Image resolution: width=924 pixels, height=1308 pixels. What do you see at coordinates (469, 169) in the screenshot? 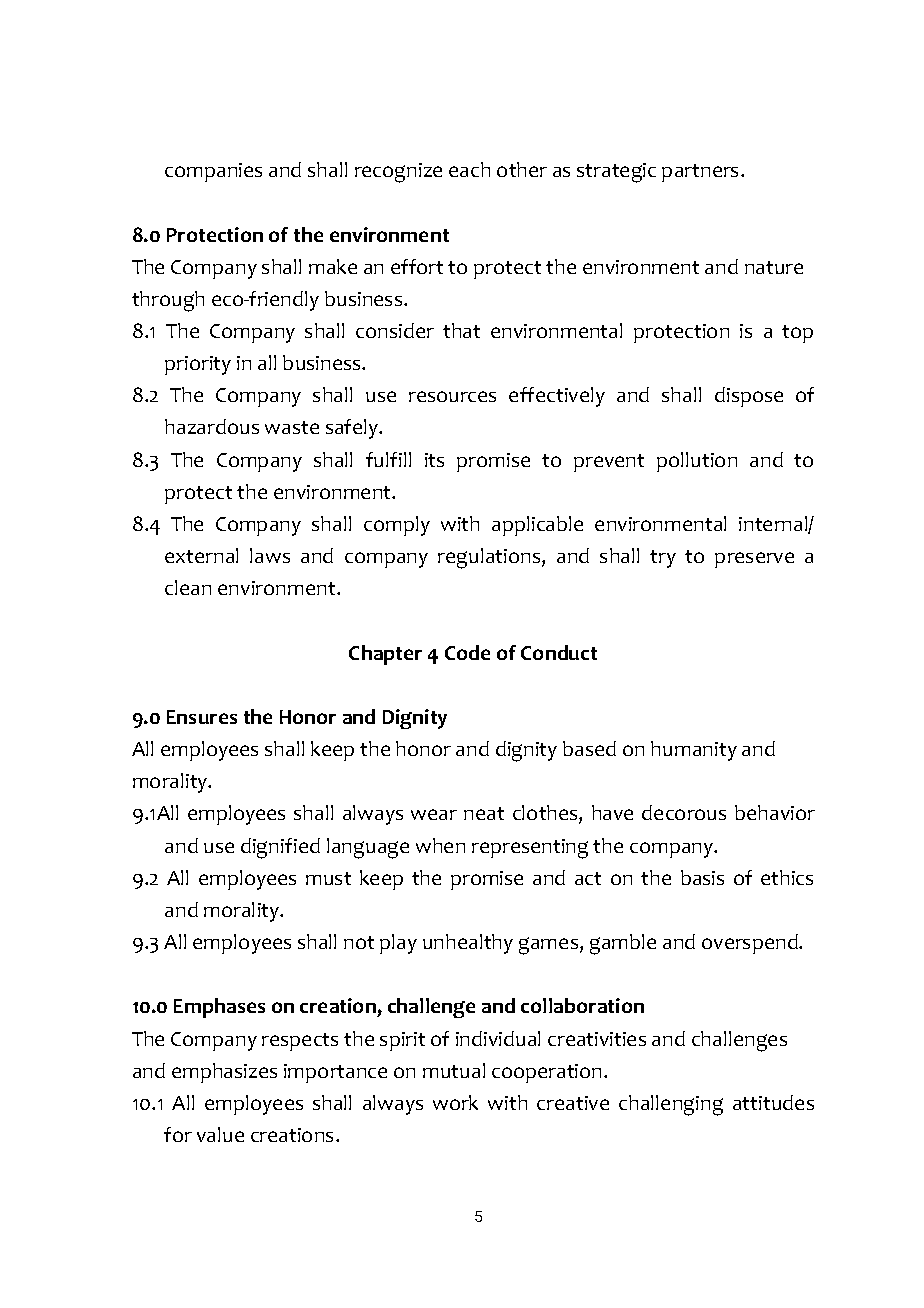
I see `each` at bounding box center [469, 169].
